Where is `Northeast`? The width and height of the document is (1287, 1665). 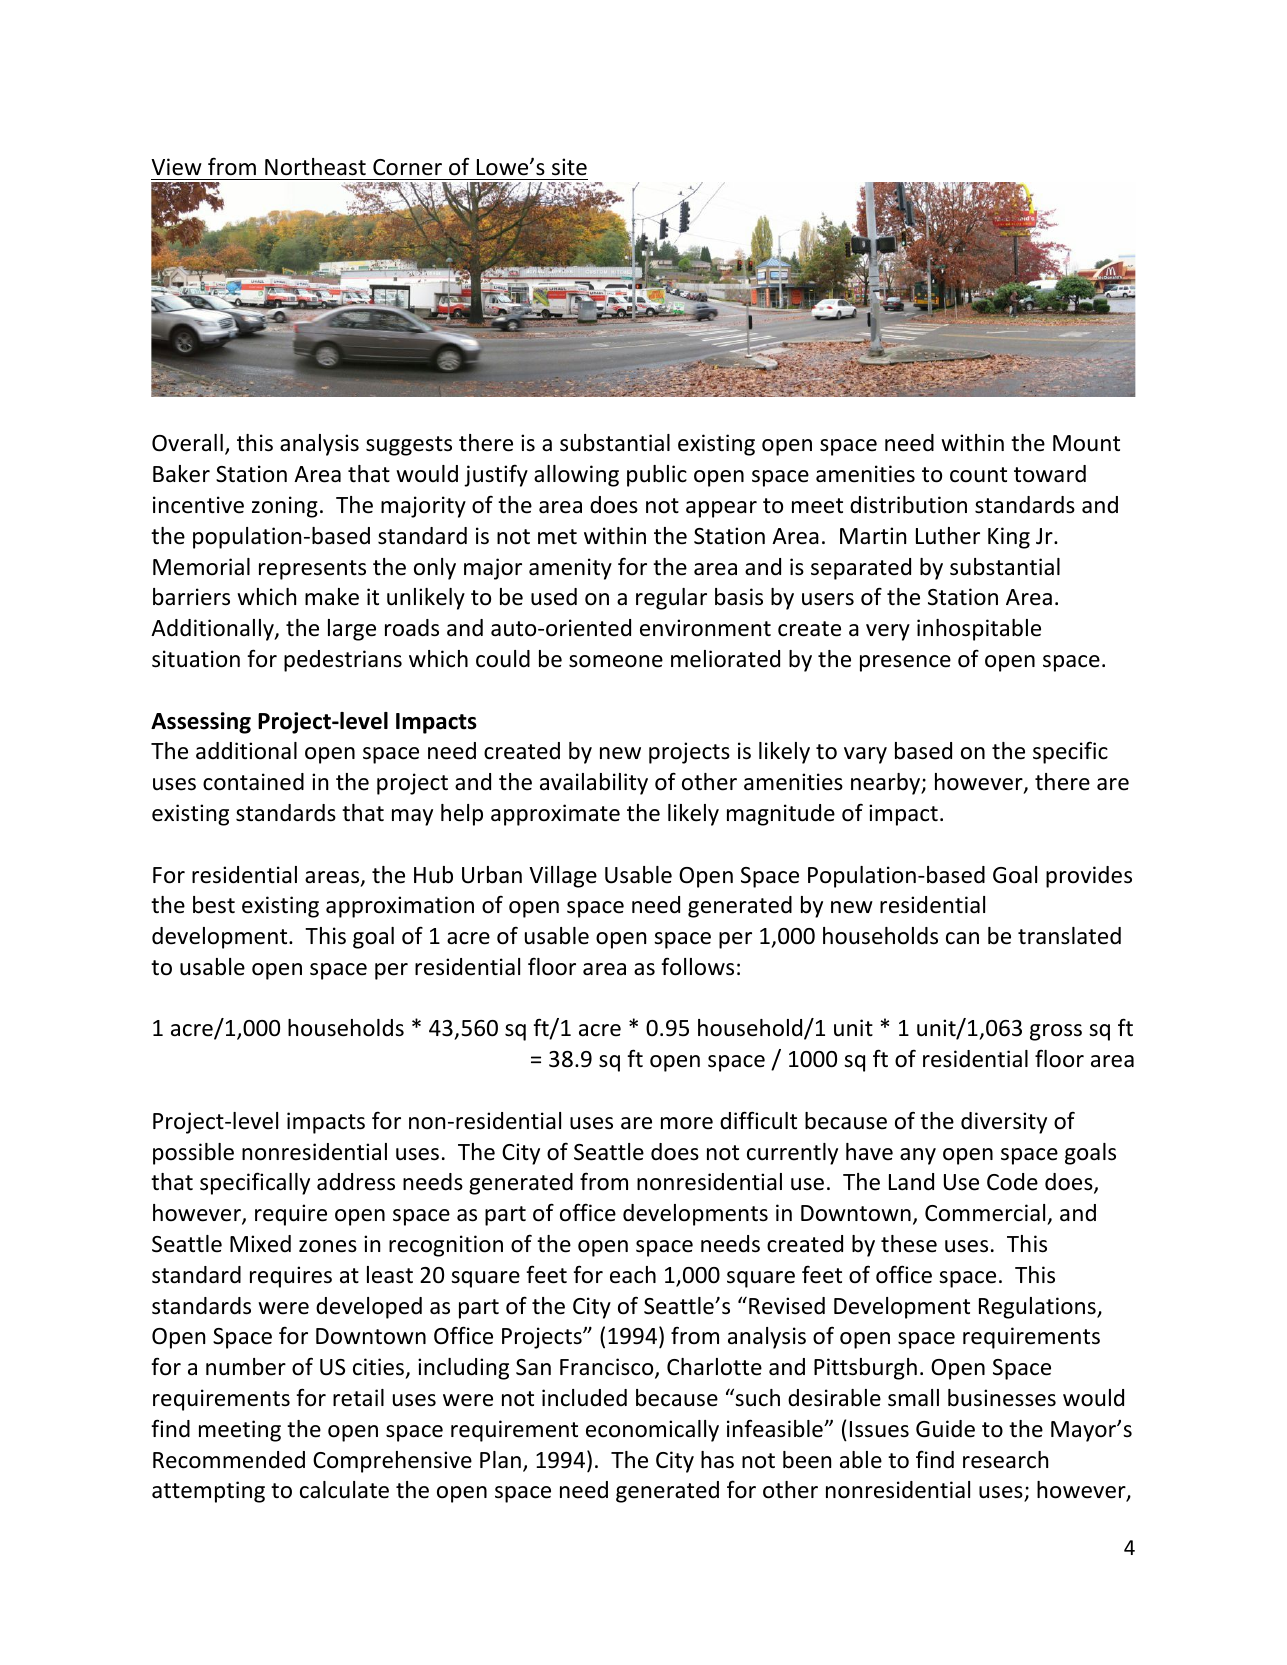
Northeast is located at coordinates (315, 167).
